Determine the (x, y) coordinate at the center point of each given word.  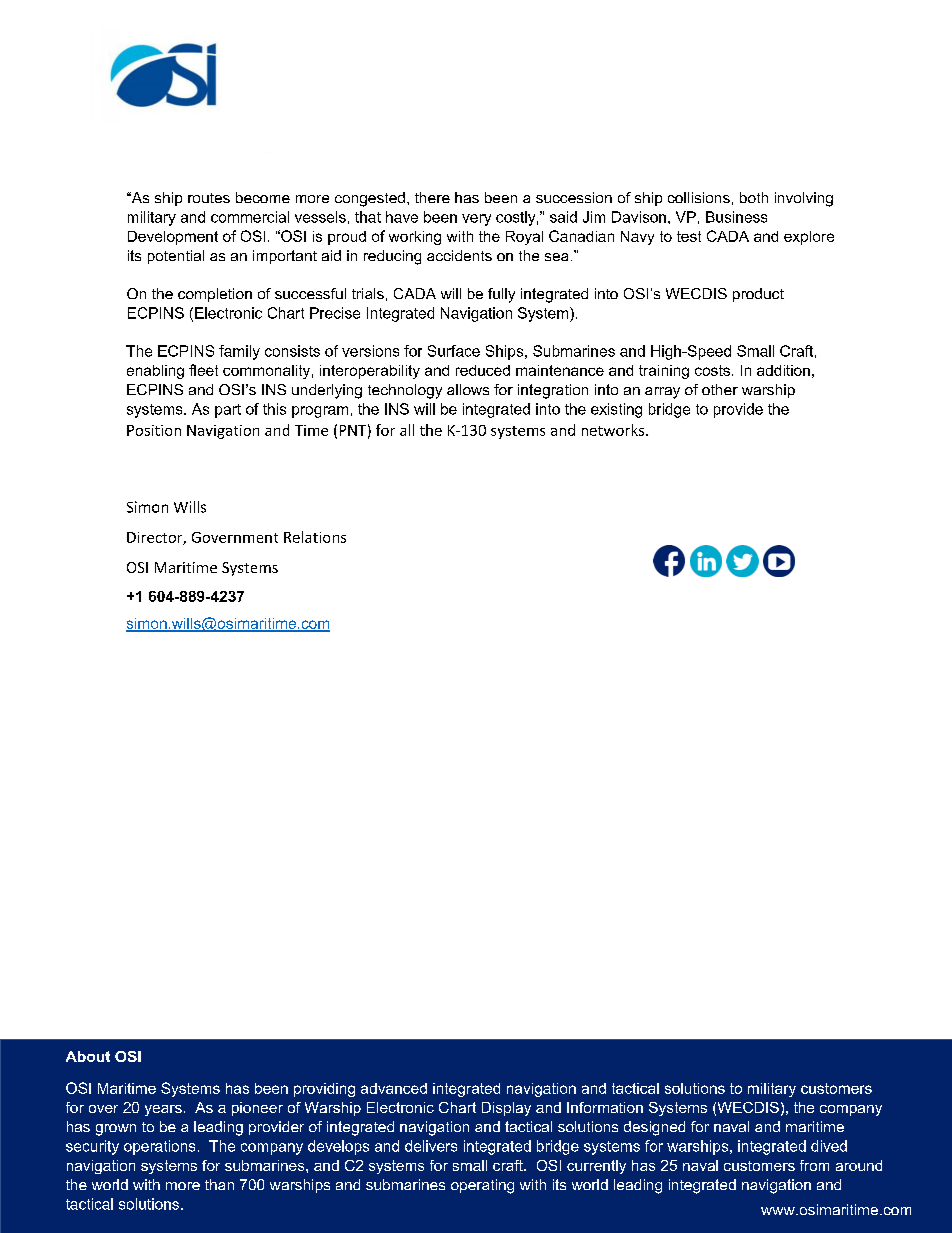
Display (506, 1109)
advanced (394, 1088)
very (476, 220)
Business (736, 217)
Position (154, 430)
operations (159, 1147)
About (88, 1056)
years (163, 1110)
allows (468, 389)
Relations (315, 537)
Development (173, 238)
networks (614, 430)
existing (616, 410)
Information (605, 1107)
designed (654, 1128)
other (720, 389)
